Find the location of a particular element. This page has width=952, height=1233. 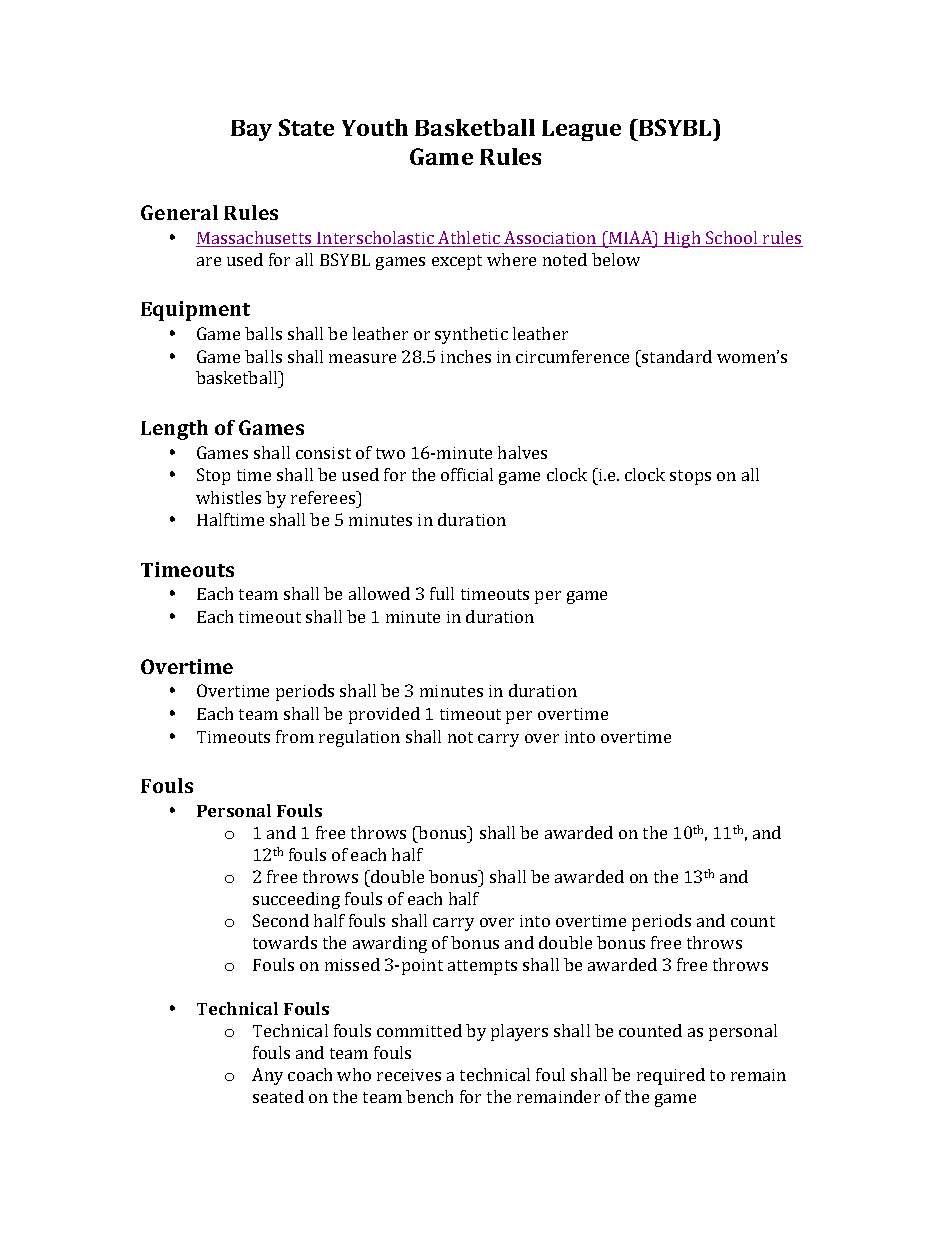

Youth is located at coordinates (375, 127).
